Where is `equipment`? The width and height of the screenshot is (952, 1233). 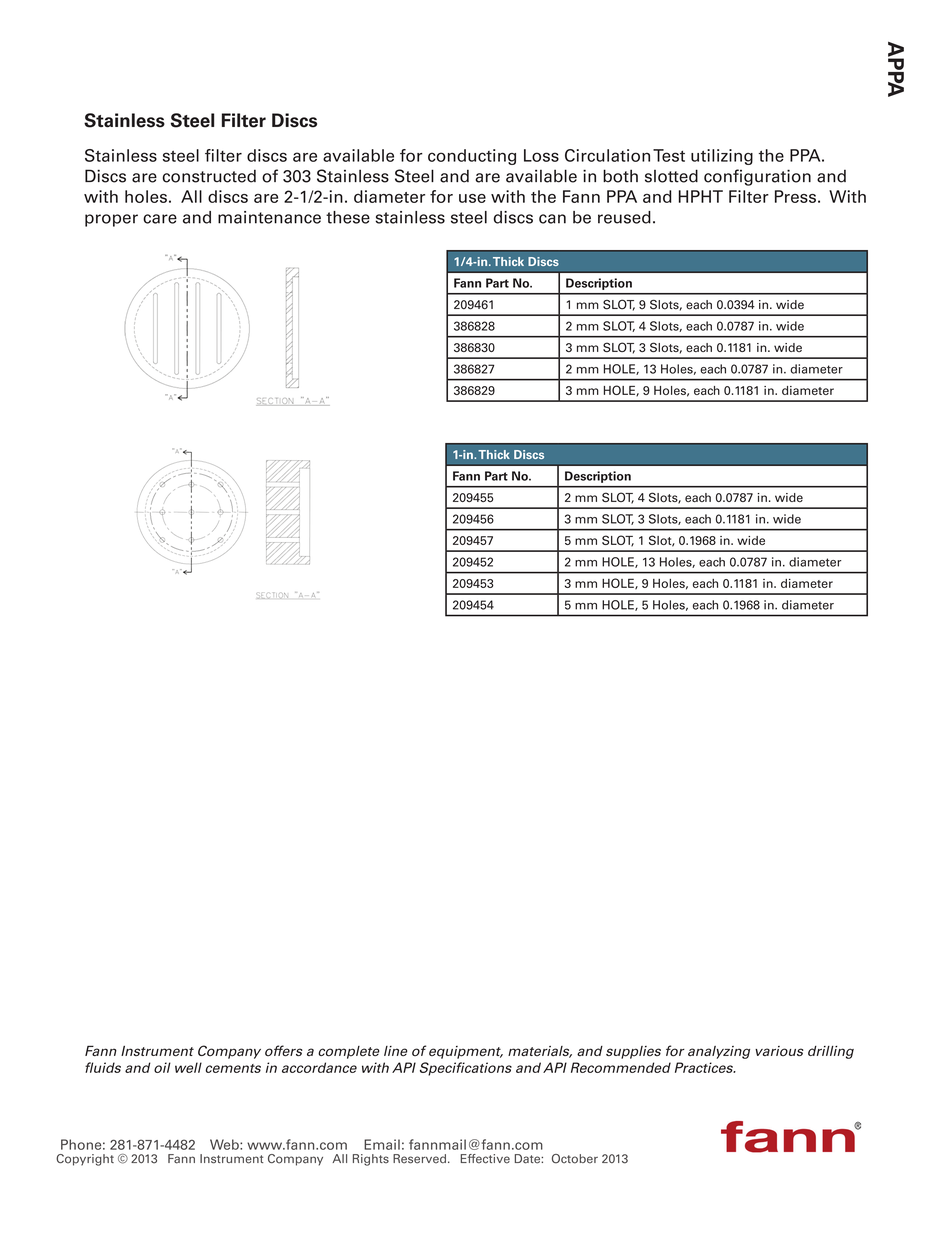
equipment is located at coordinates (466, 1052).
